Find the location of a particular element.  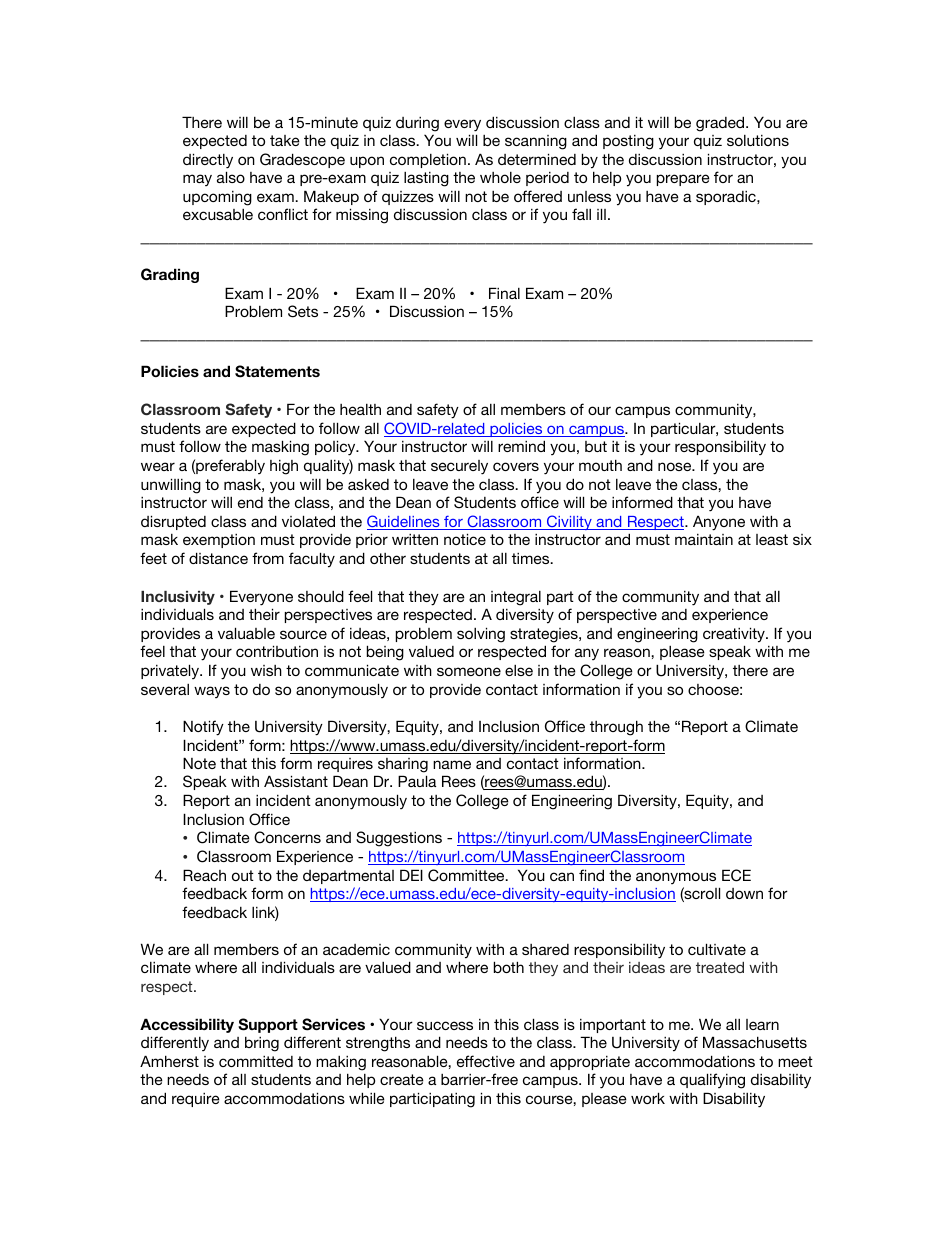

solutions is located at coordinates (758, 140).
